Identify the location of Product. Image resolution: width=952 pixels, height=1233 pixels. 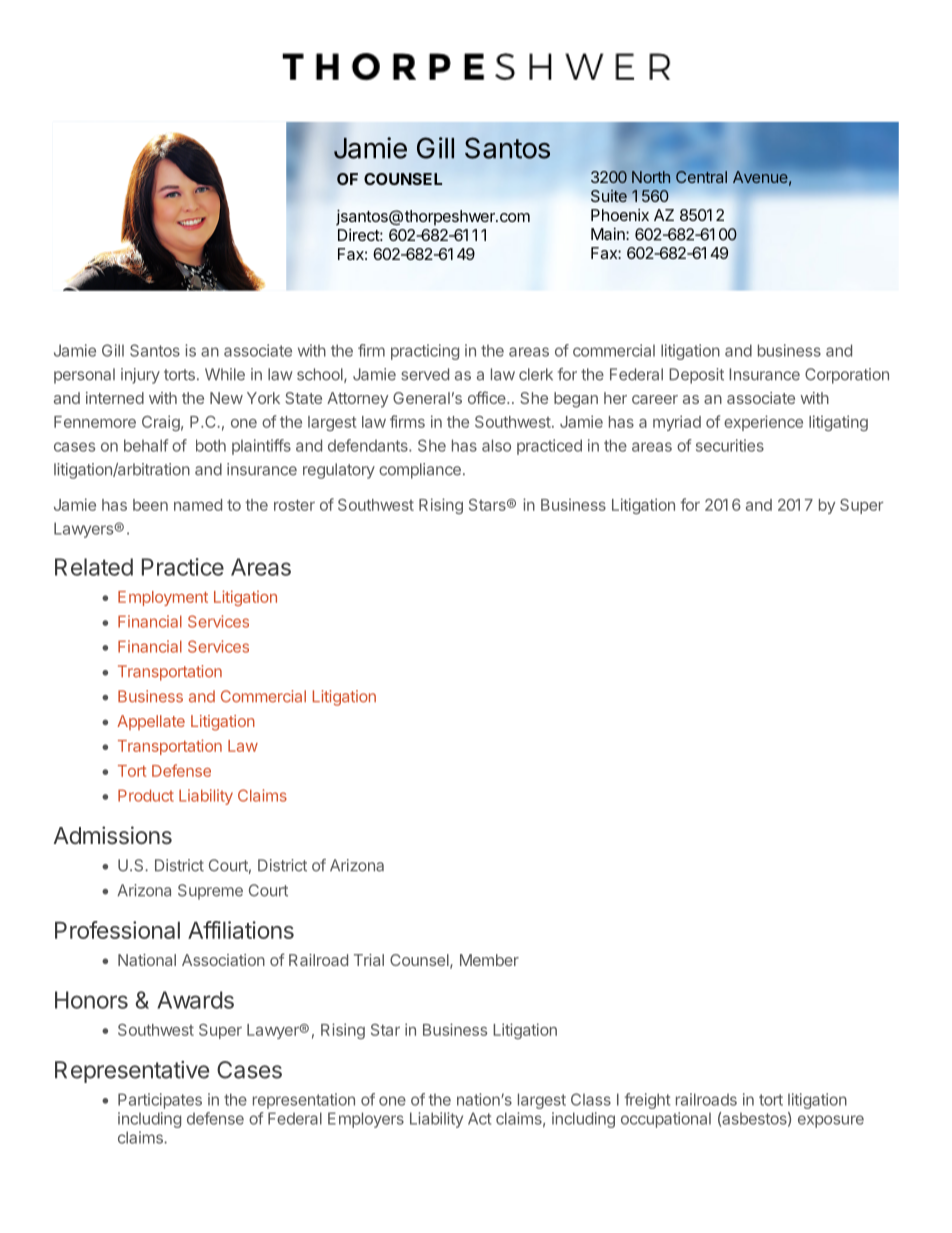
(146, 795).
